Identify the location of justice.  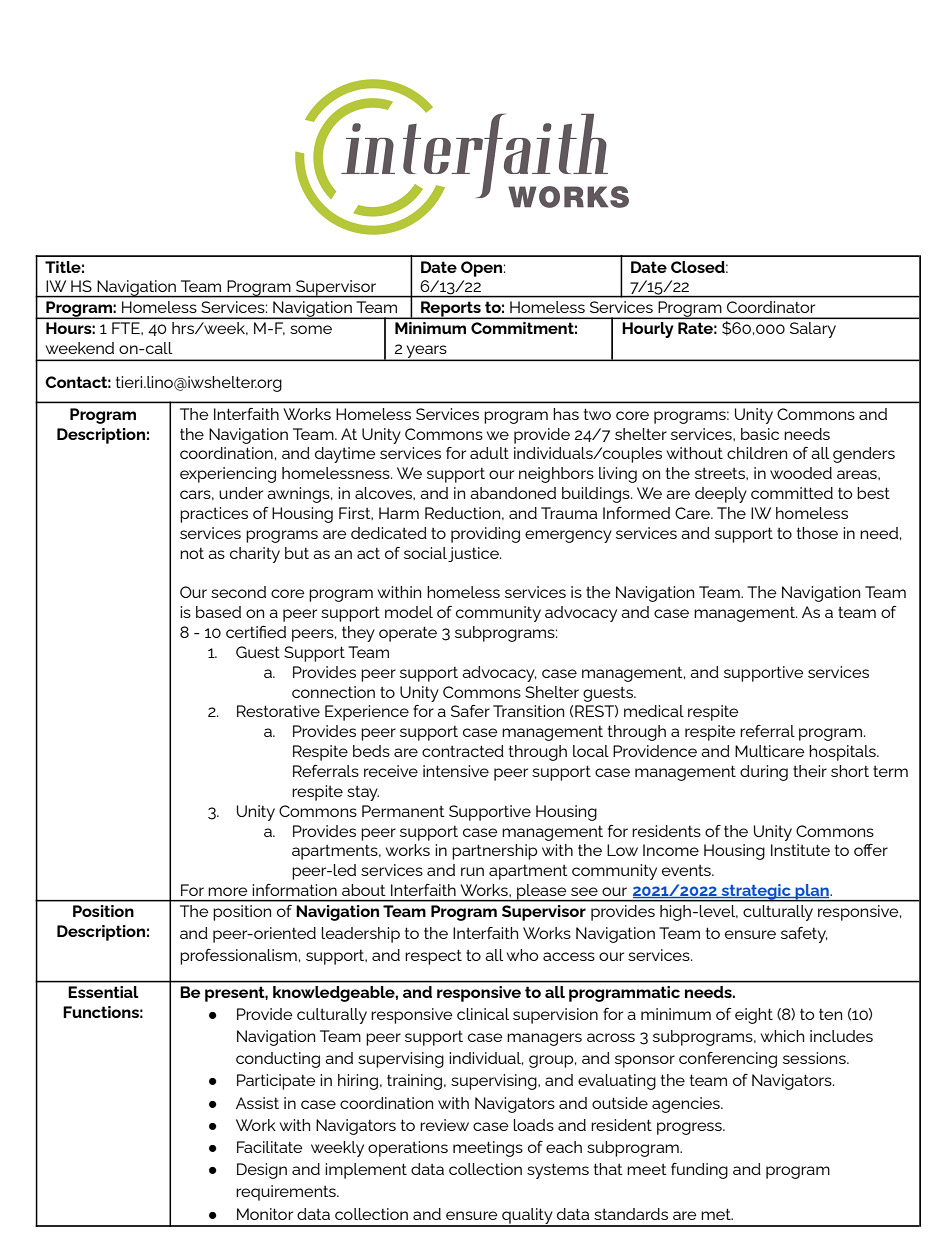
(474, 554).
